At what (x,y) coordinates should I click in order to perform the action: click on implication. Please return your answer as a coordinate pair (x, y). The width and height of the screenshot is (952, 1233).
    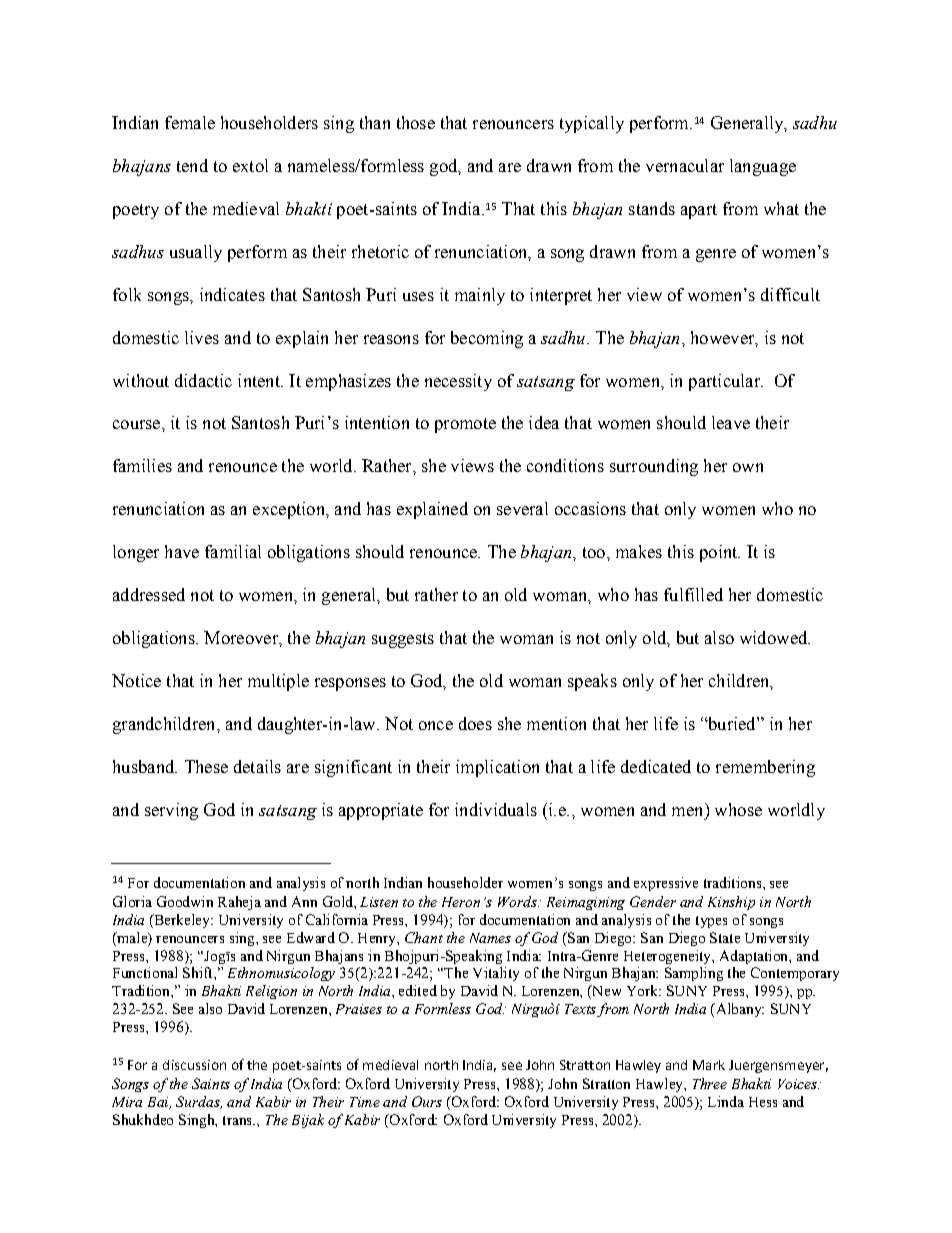
    Looking at the image, I should click on (497, 768).
